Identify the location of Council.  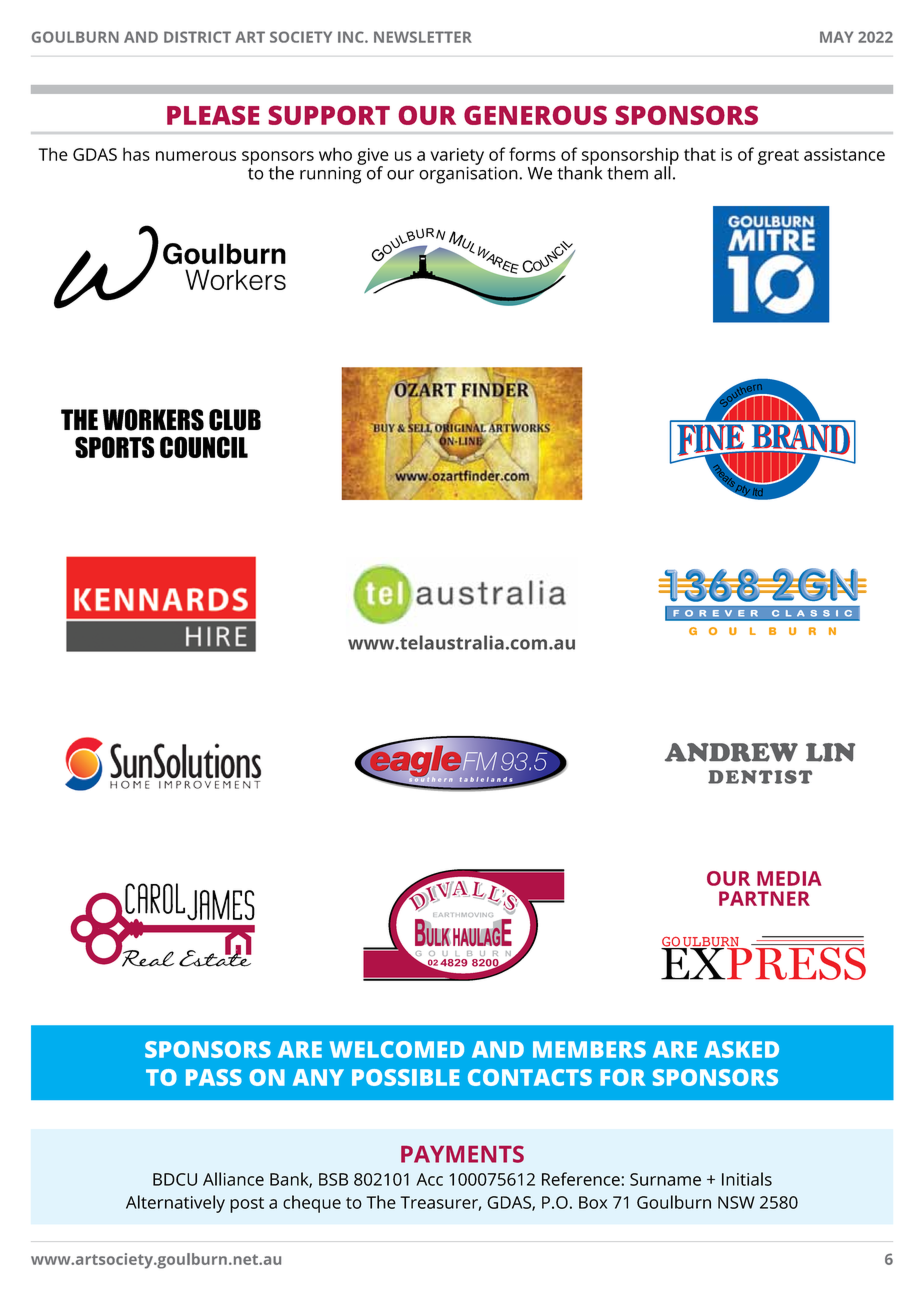
(204, 447).
